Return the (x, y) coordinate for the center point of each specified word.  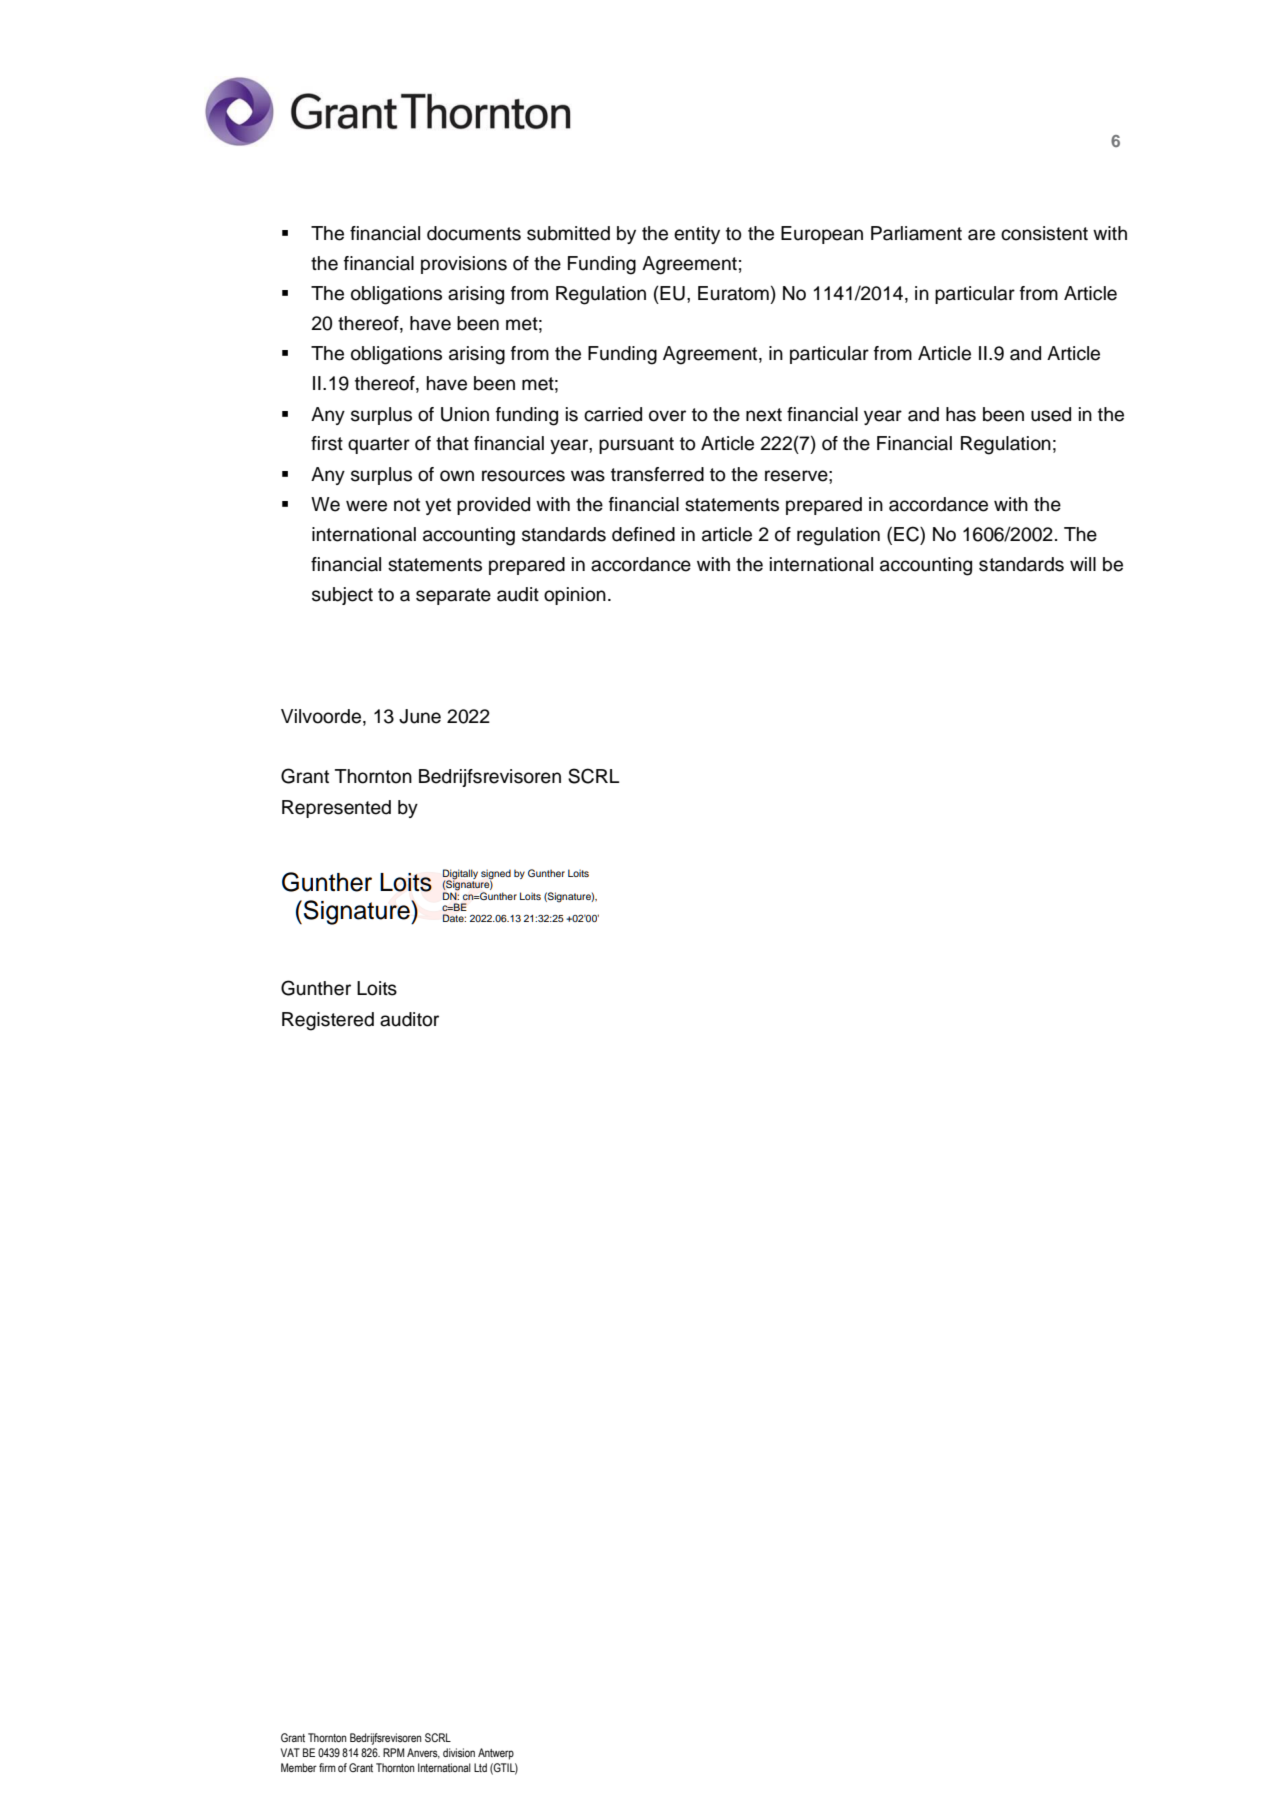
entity (697, 235)
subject (342, 596)
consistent (1044, 233)
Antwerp (496, 1754)
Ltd (480, 1767)
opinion (575, 596)
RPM (393, 1752)
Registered (328, 1021)
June (420, 716)
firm (327, 1767)
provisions (464, 265)
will (1083, 564)
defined (643, 534)
